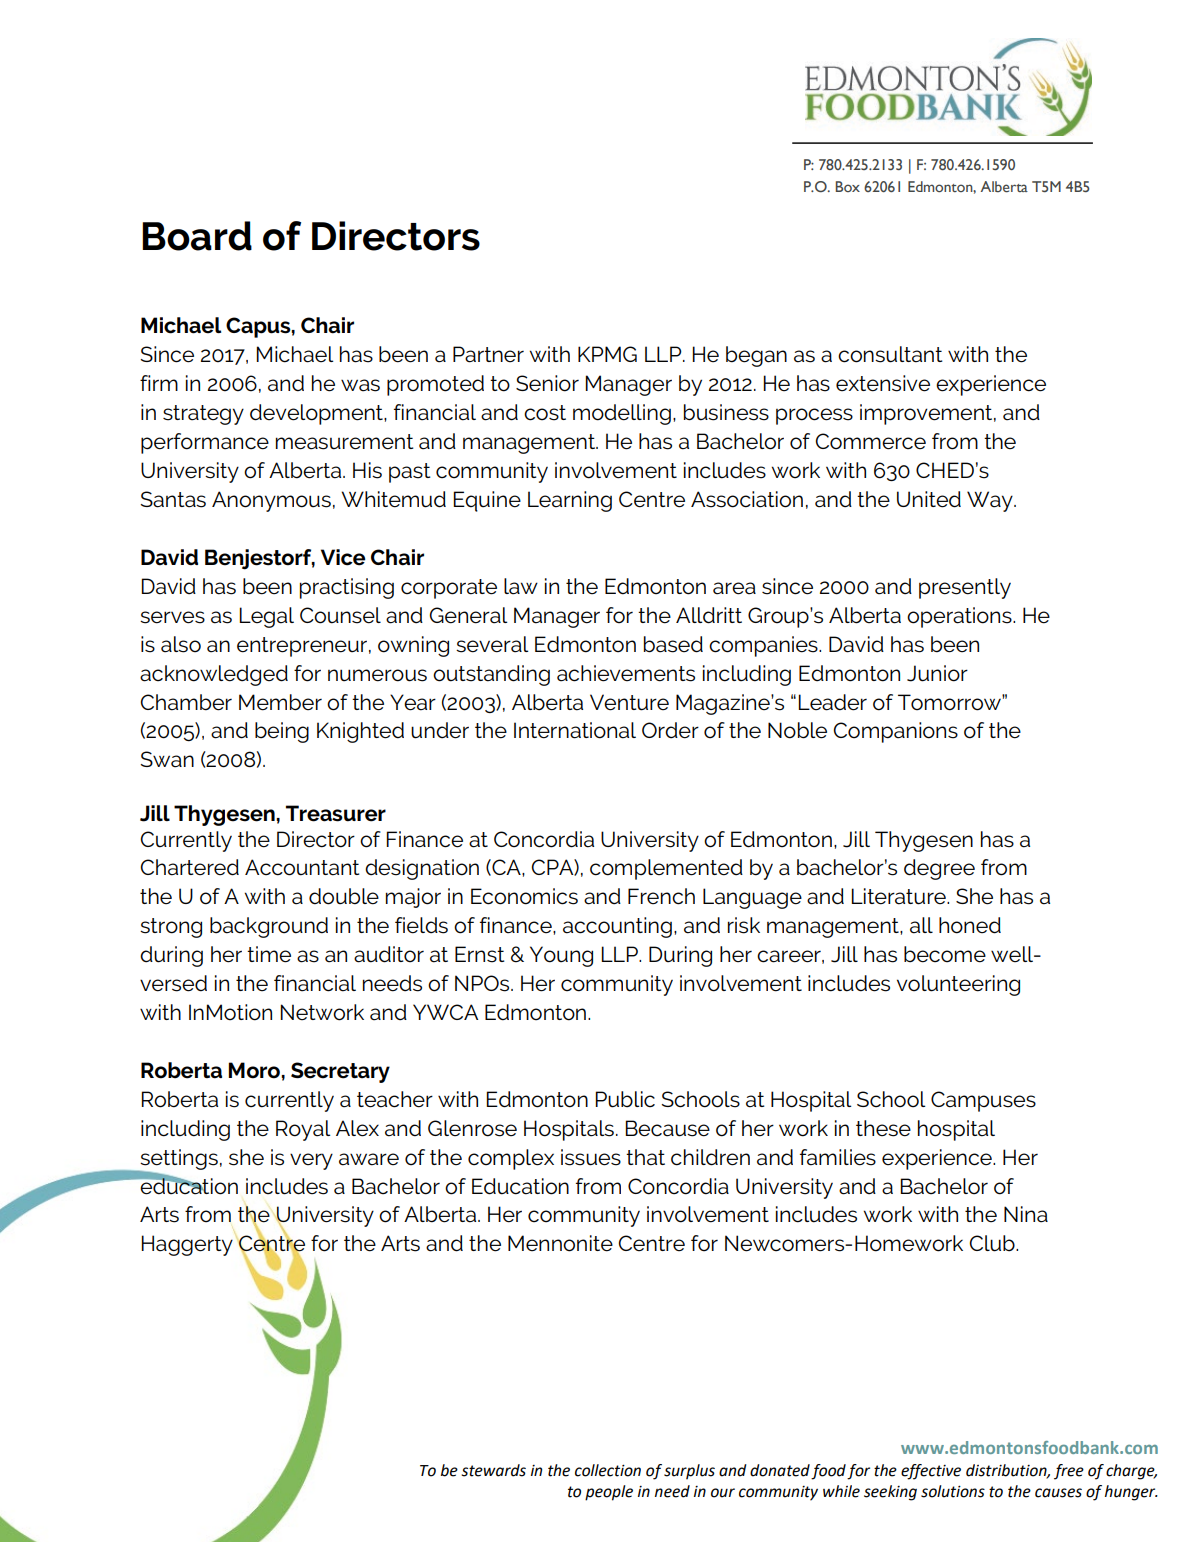  I want to click on stewards, so click(493, 1470).
